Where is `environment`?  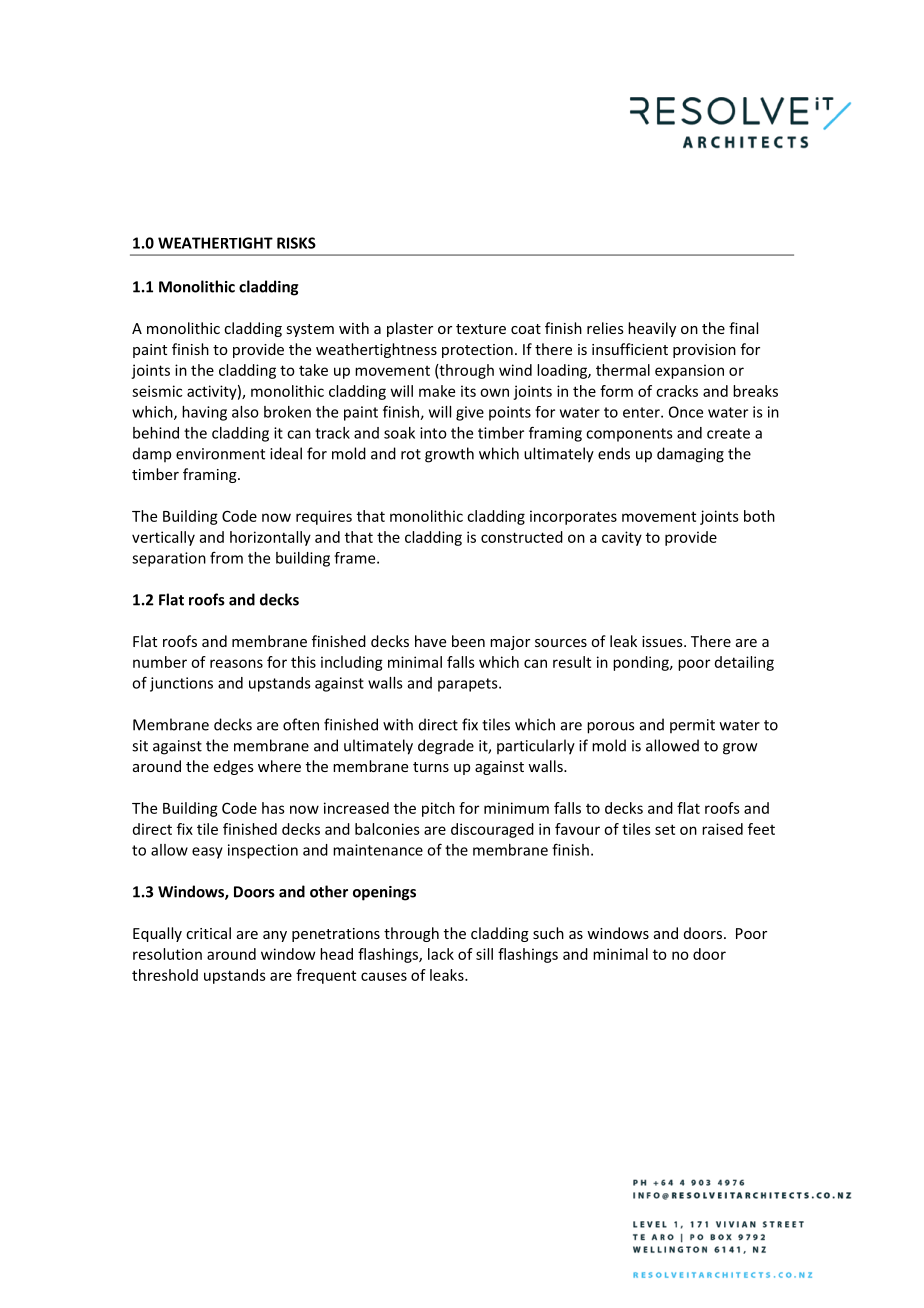
environment is located at coordinates (220, 454).
